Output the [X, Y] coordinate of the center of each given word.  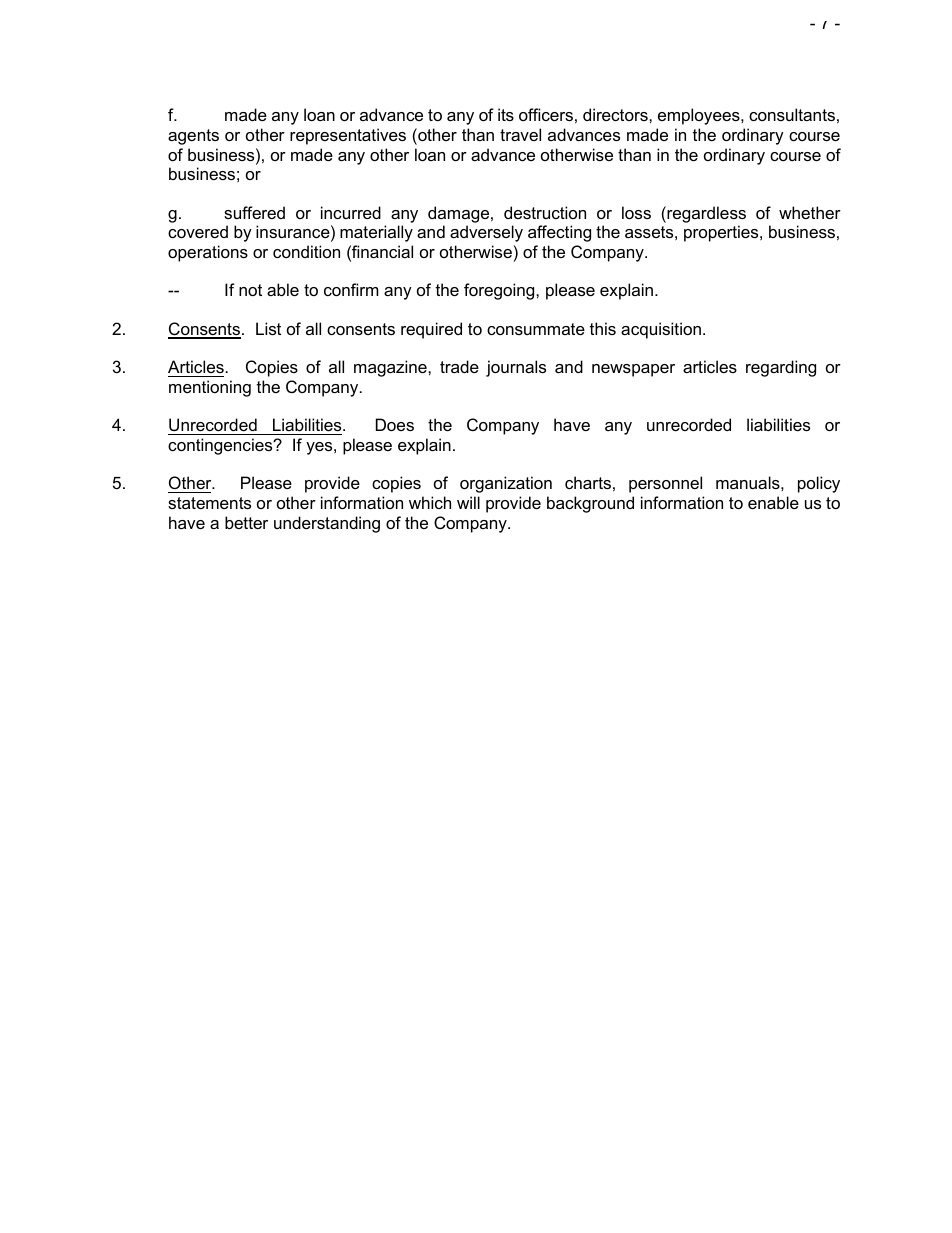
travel [520, 134]
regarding [781, 368]
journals [516, 368]
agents [193, 137]
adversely [486, 233]
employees [700, 116]
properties [722, 233]
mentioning [210, 388]
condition [306, 251]
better [246, 522]
